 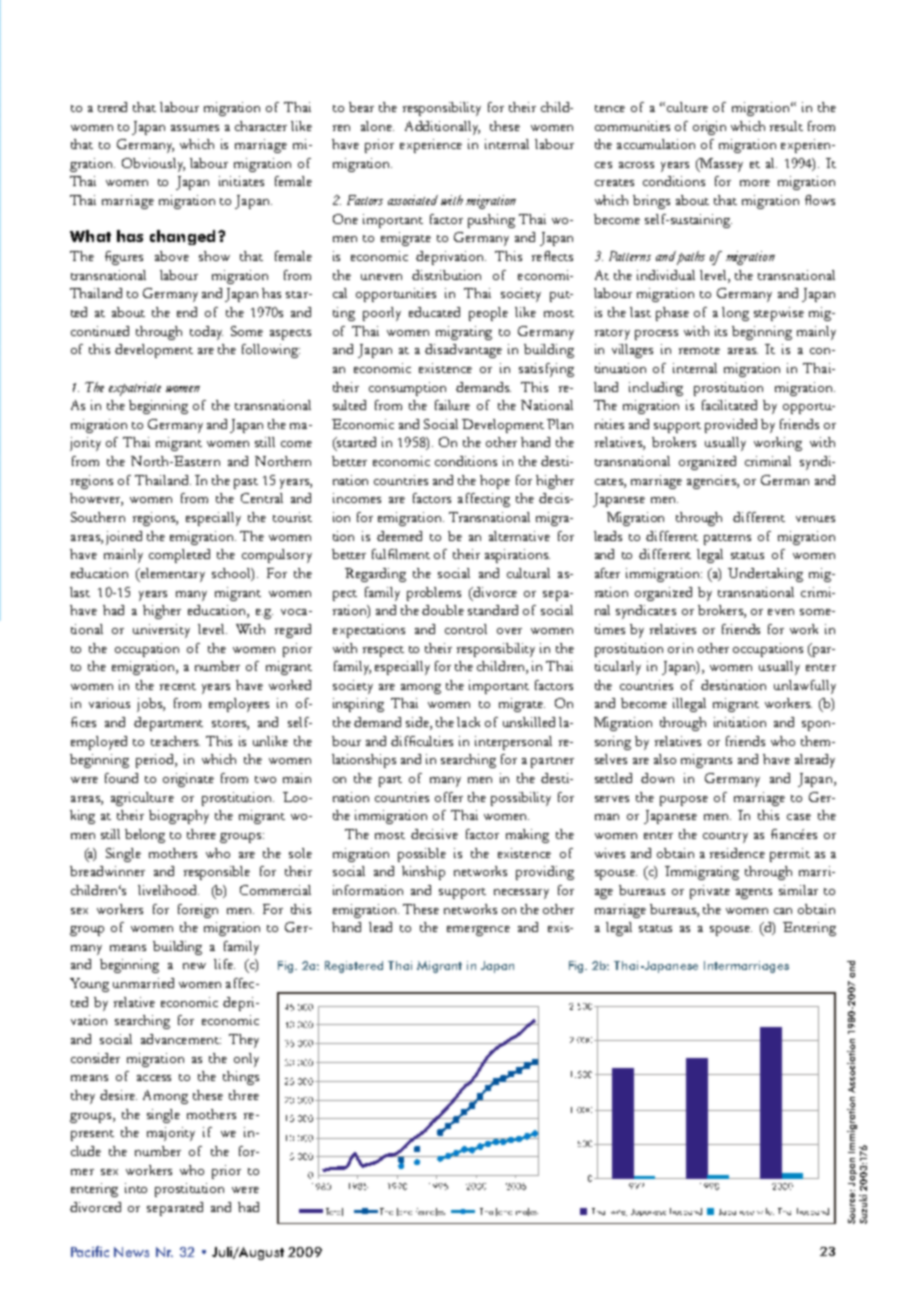 I want to click on expatriate, so click(x=135, y=389).
